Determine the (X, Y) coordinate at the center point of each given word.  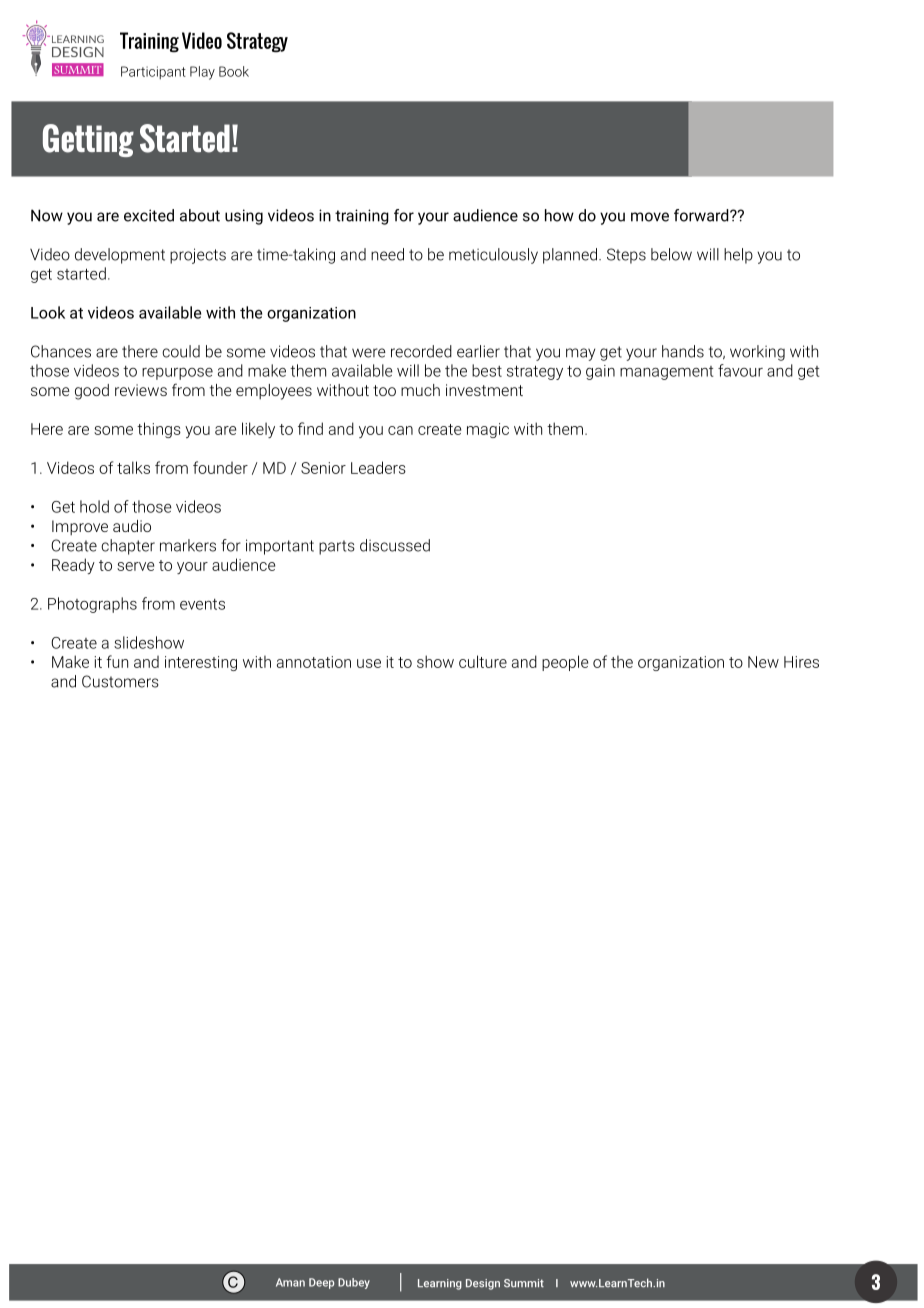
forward (702, 215)
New (763, 662)
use (369, 663)
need (387, 254)
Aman (290, 1282)
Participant (153, 72)
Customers (120, 681)
